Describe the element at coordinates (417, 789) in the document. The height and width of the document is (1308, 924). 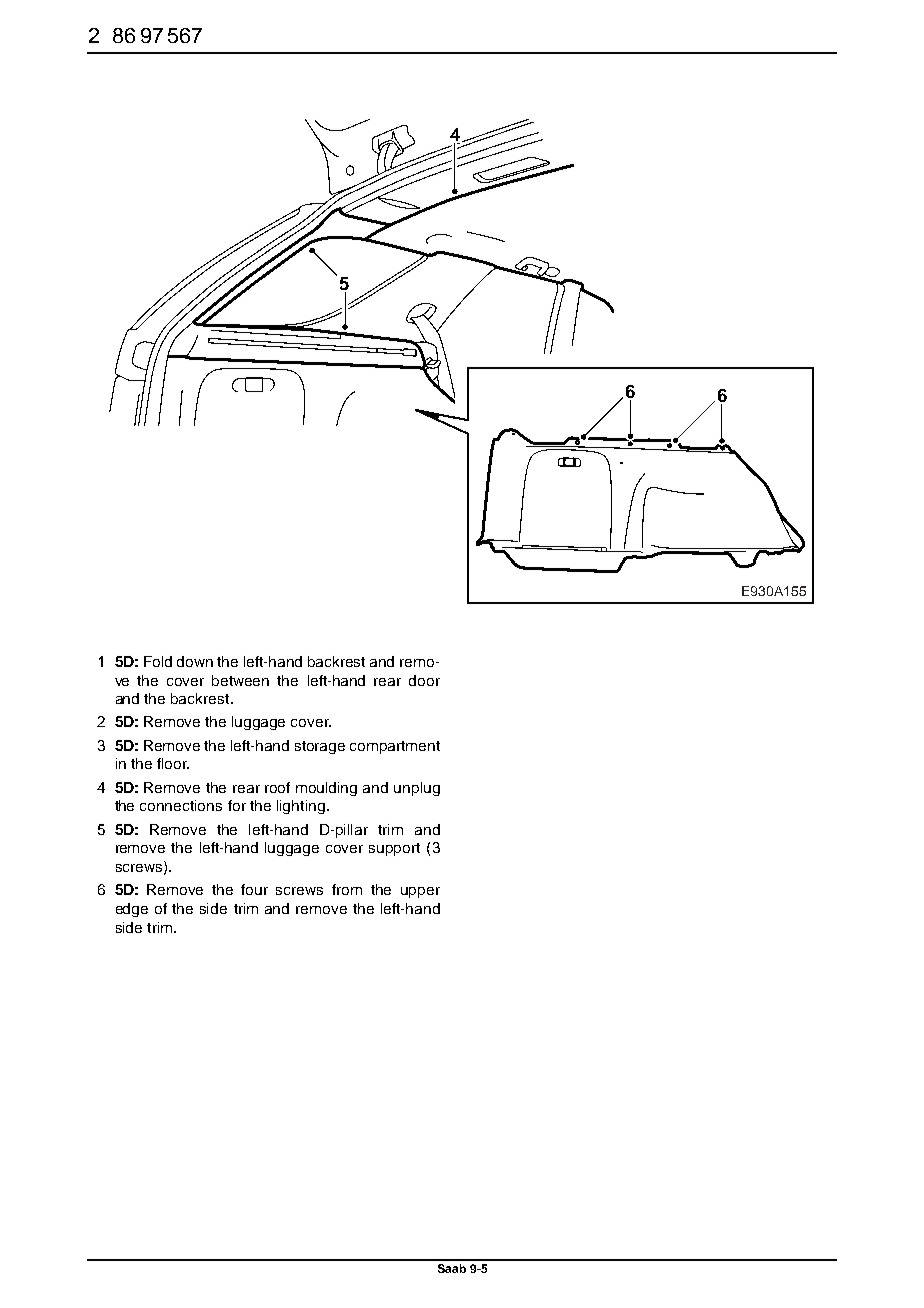
I see `unplug` at that location.
